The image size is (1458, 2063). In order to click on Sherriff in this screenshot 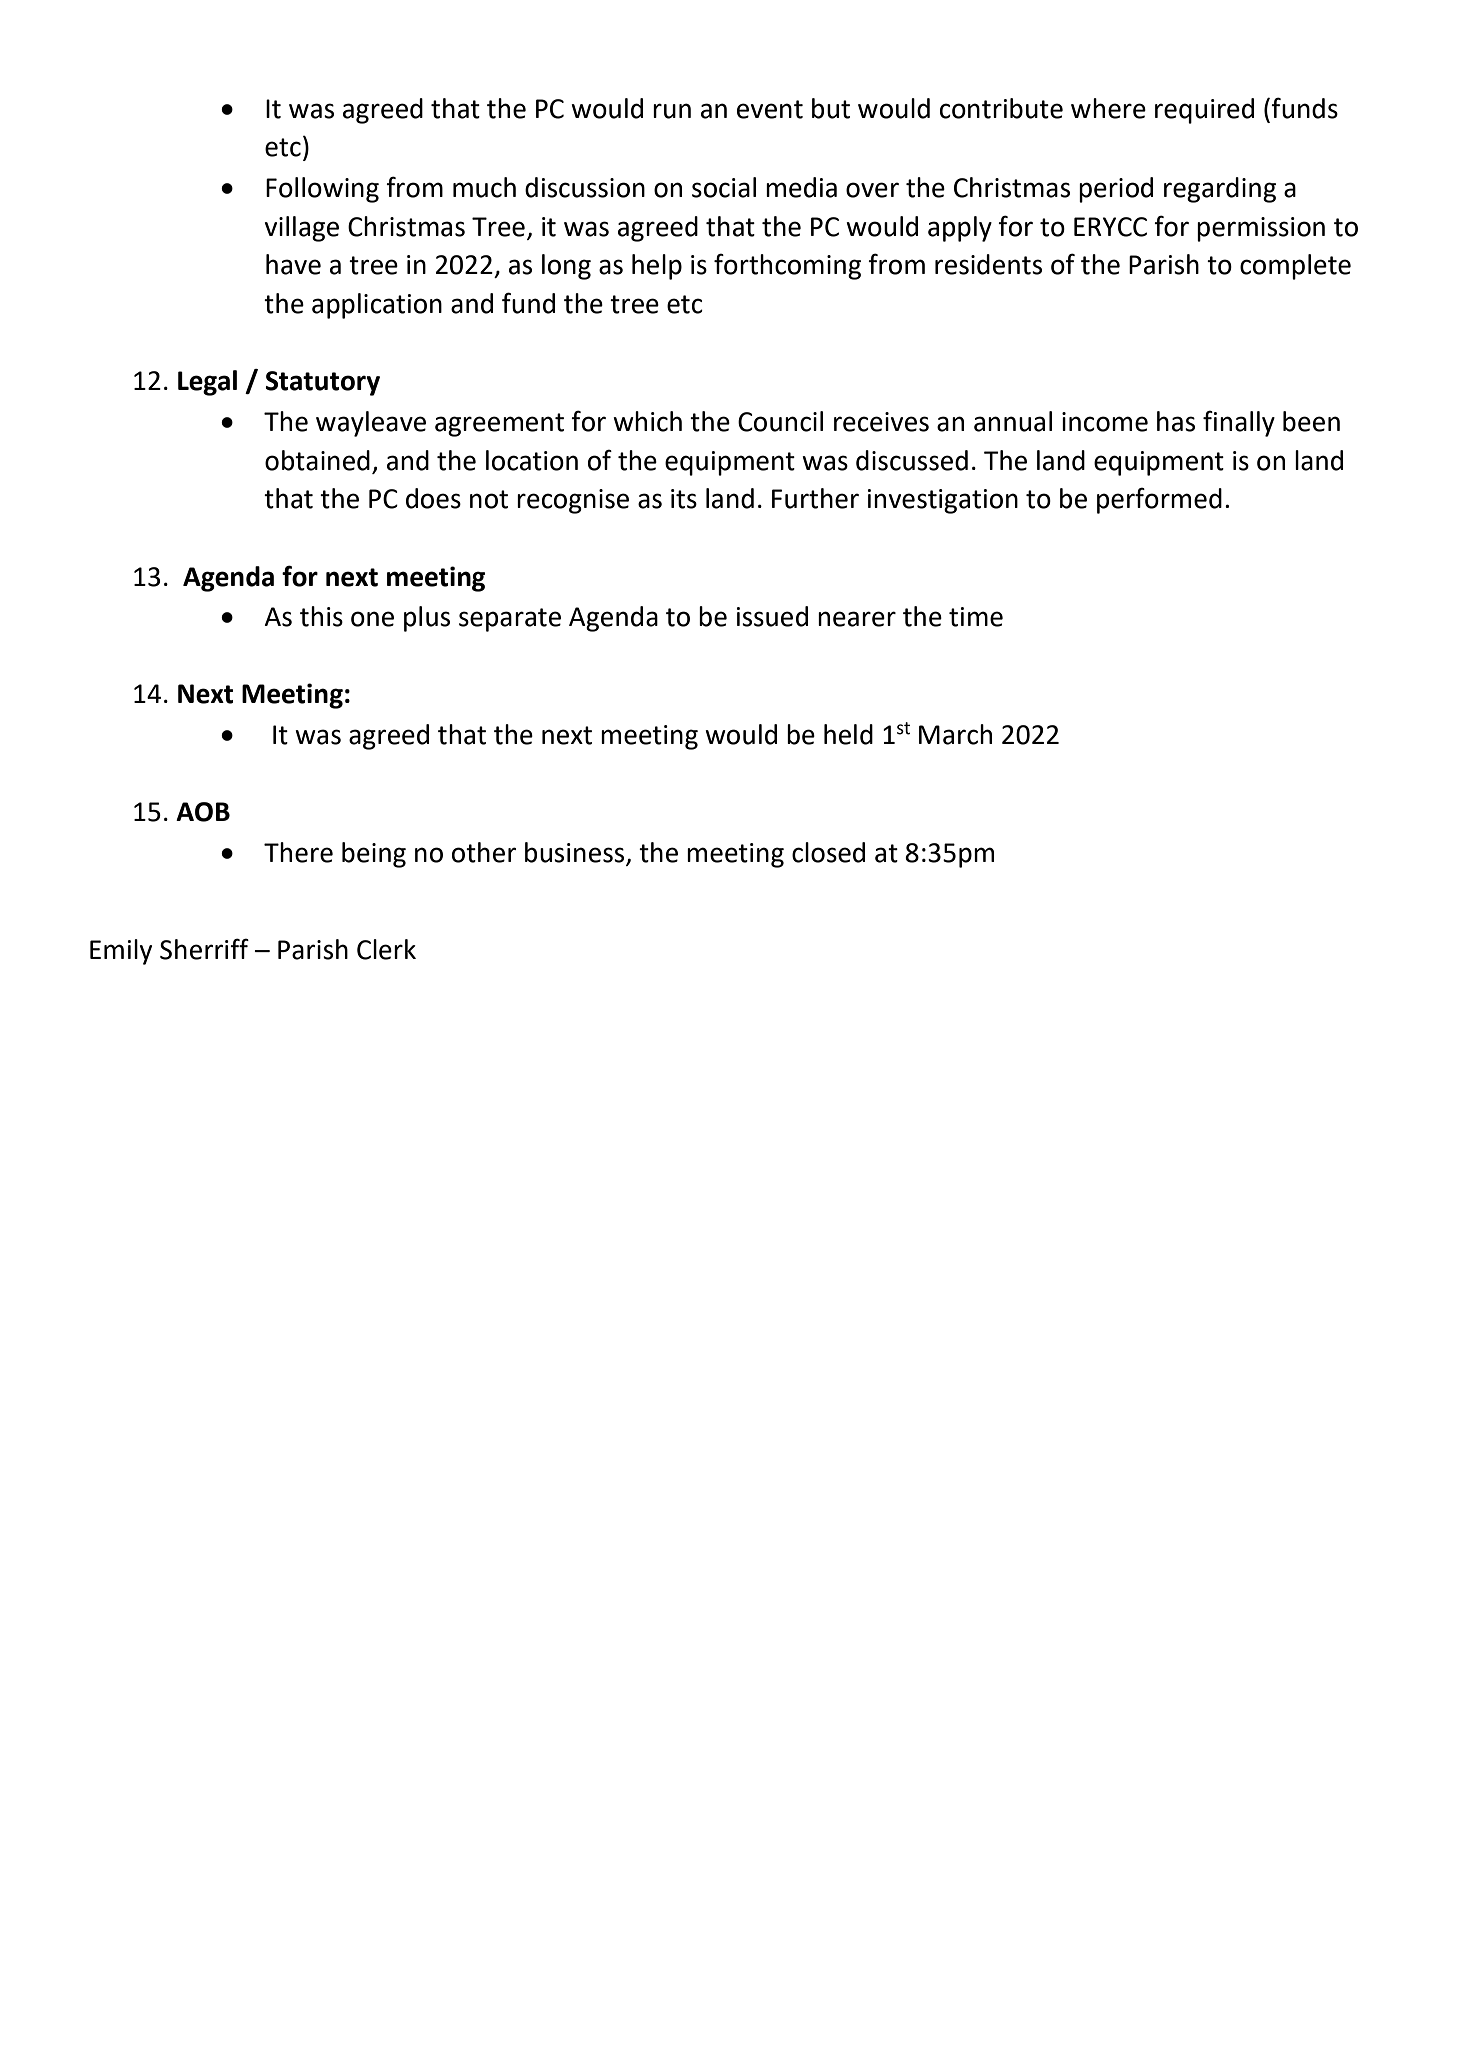, I will do `click(204, 949)`.
